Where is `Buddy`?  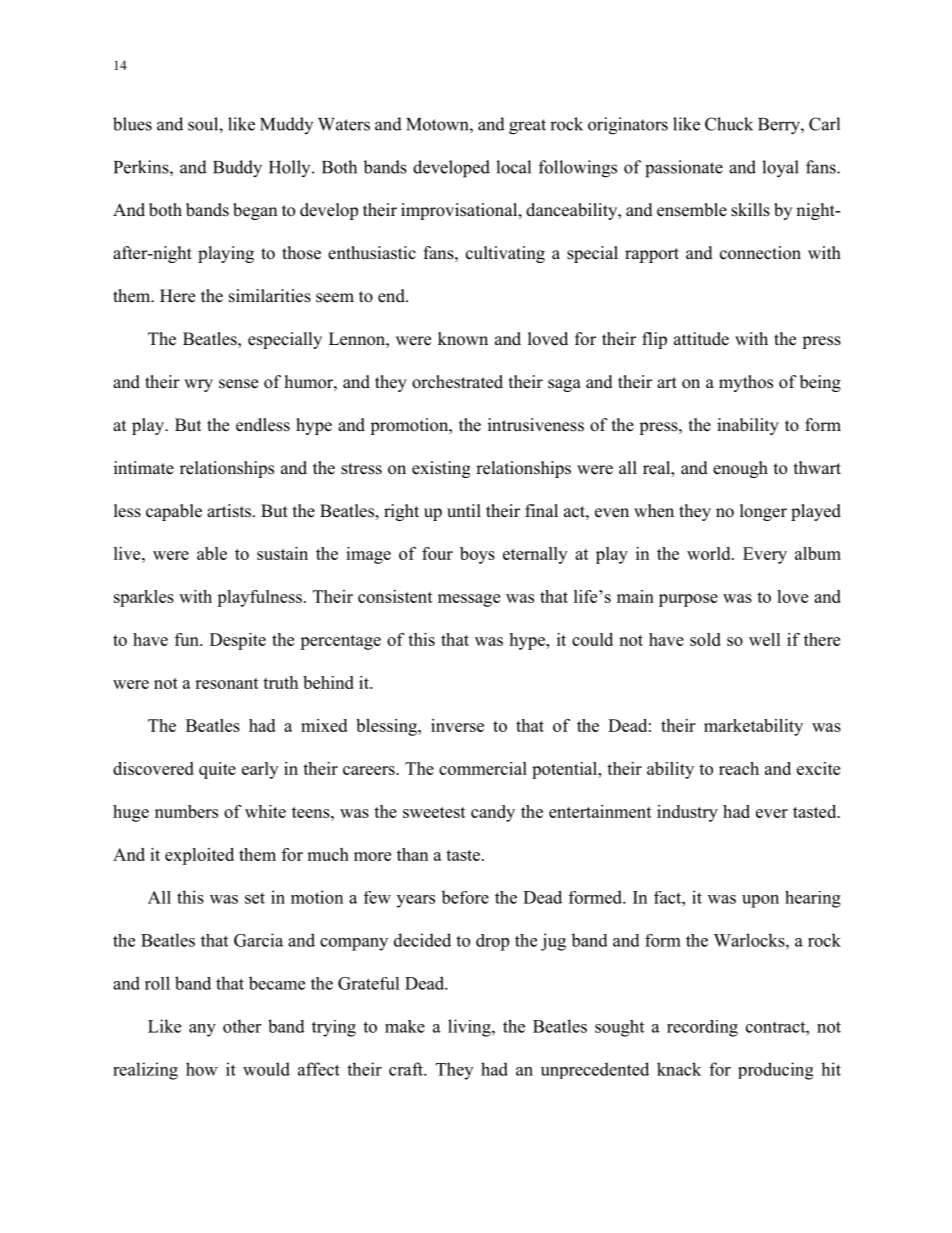 Buddy is located at coordinates (237, 169).
